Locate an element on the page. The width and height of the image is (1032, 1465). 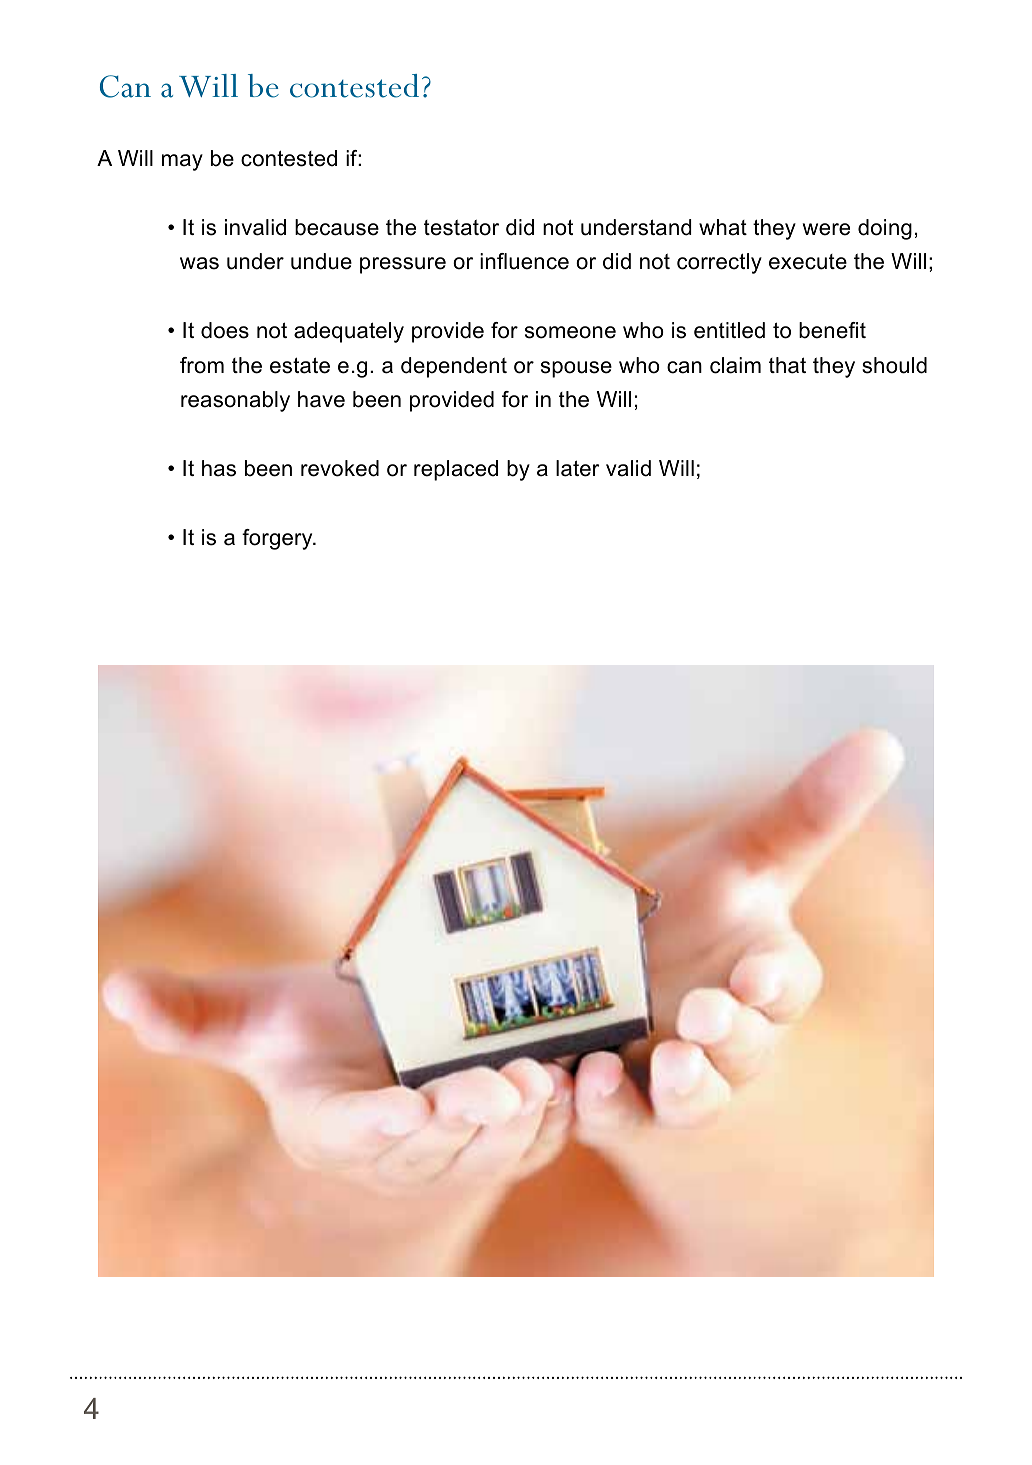
reasonably is located at coordinates (235, 401).
